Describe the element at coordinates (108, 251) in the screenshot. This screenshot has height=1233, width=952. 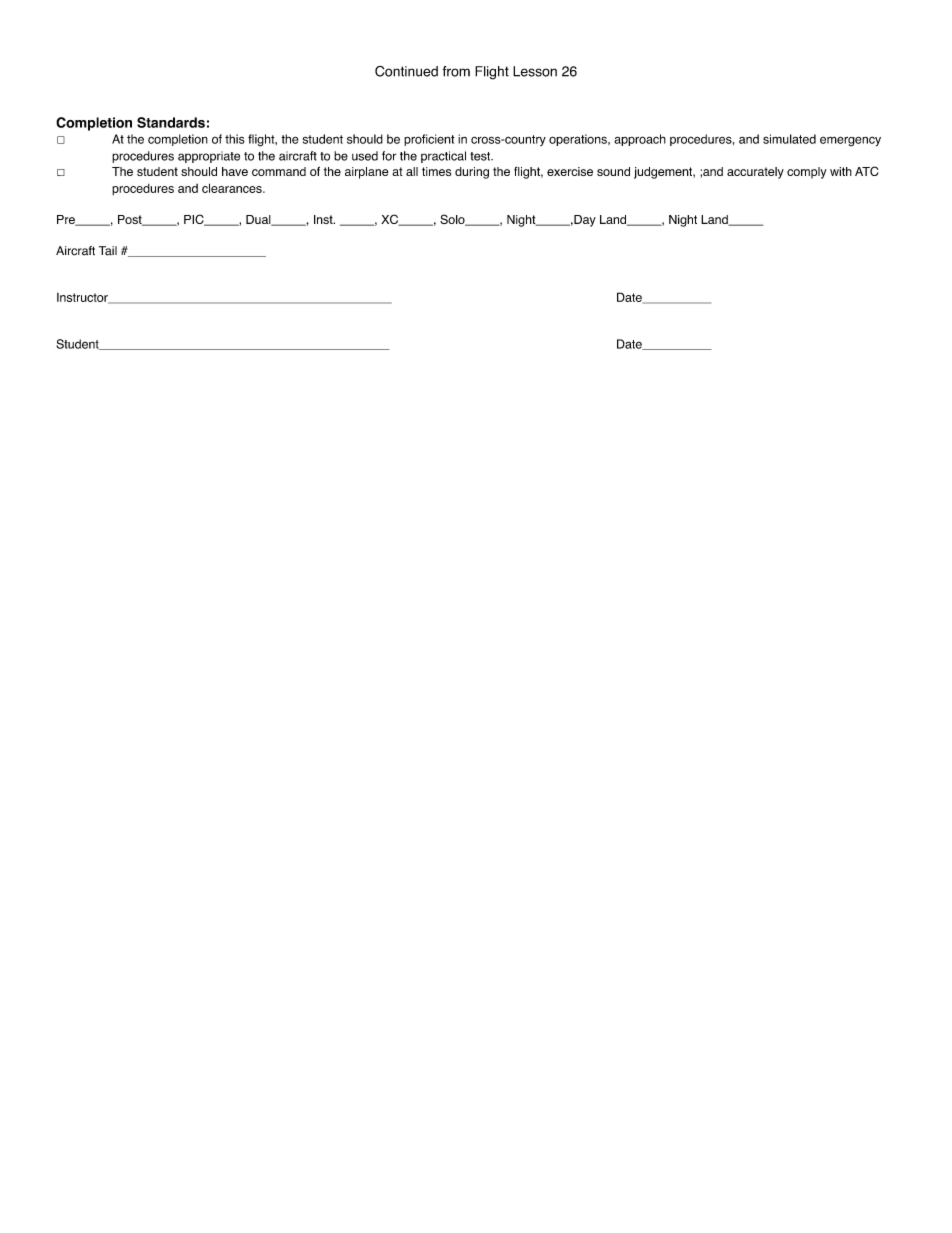
I see `Tail` at that location.
